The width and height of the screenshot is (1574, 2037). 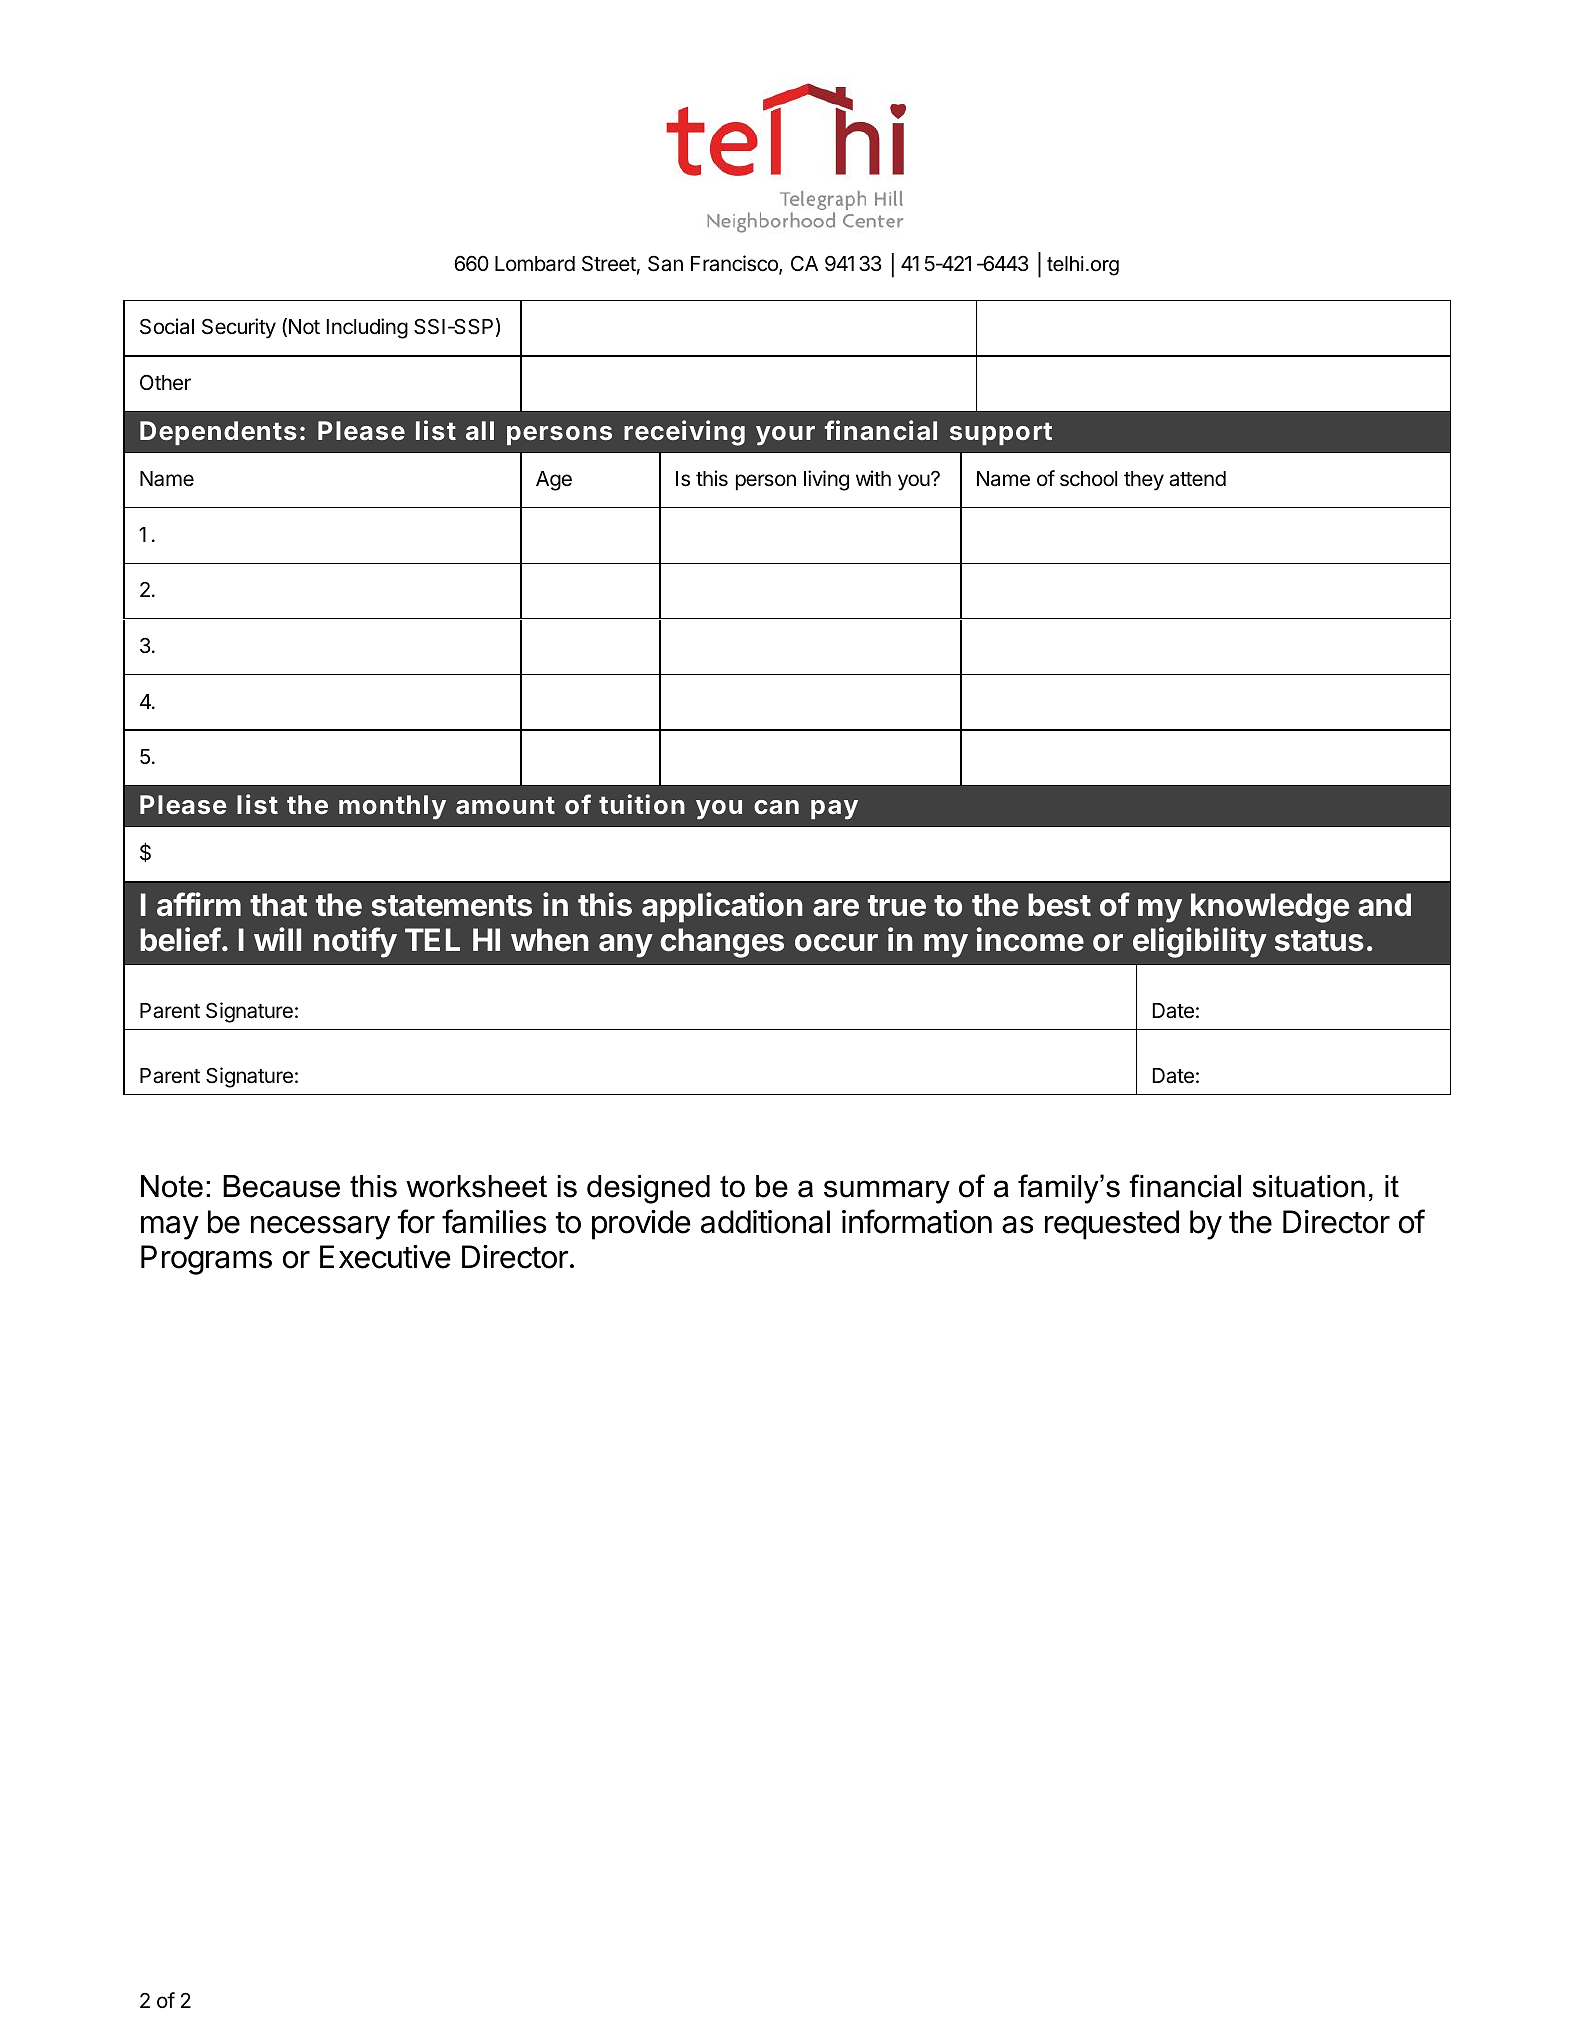 What do you see at coordinates (722, 943) in the screenshot?
I see `changes` at bounding box center [722, 943].
